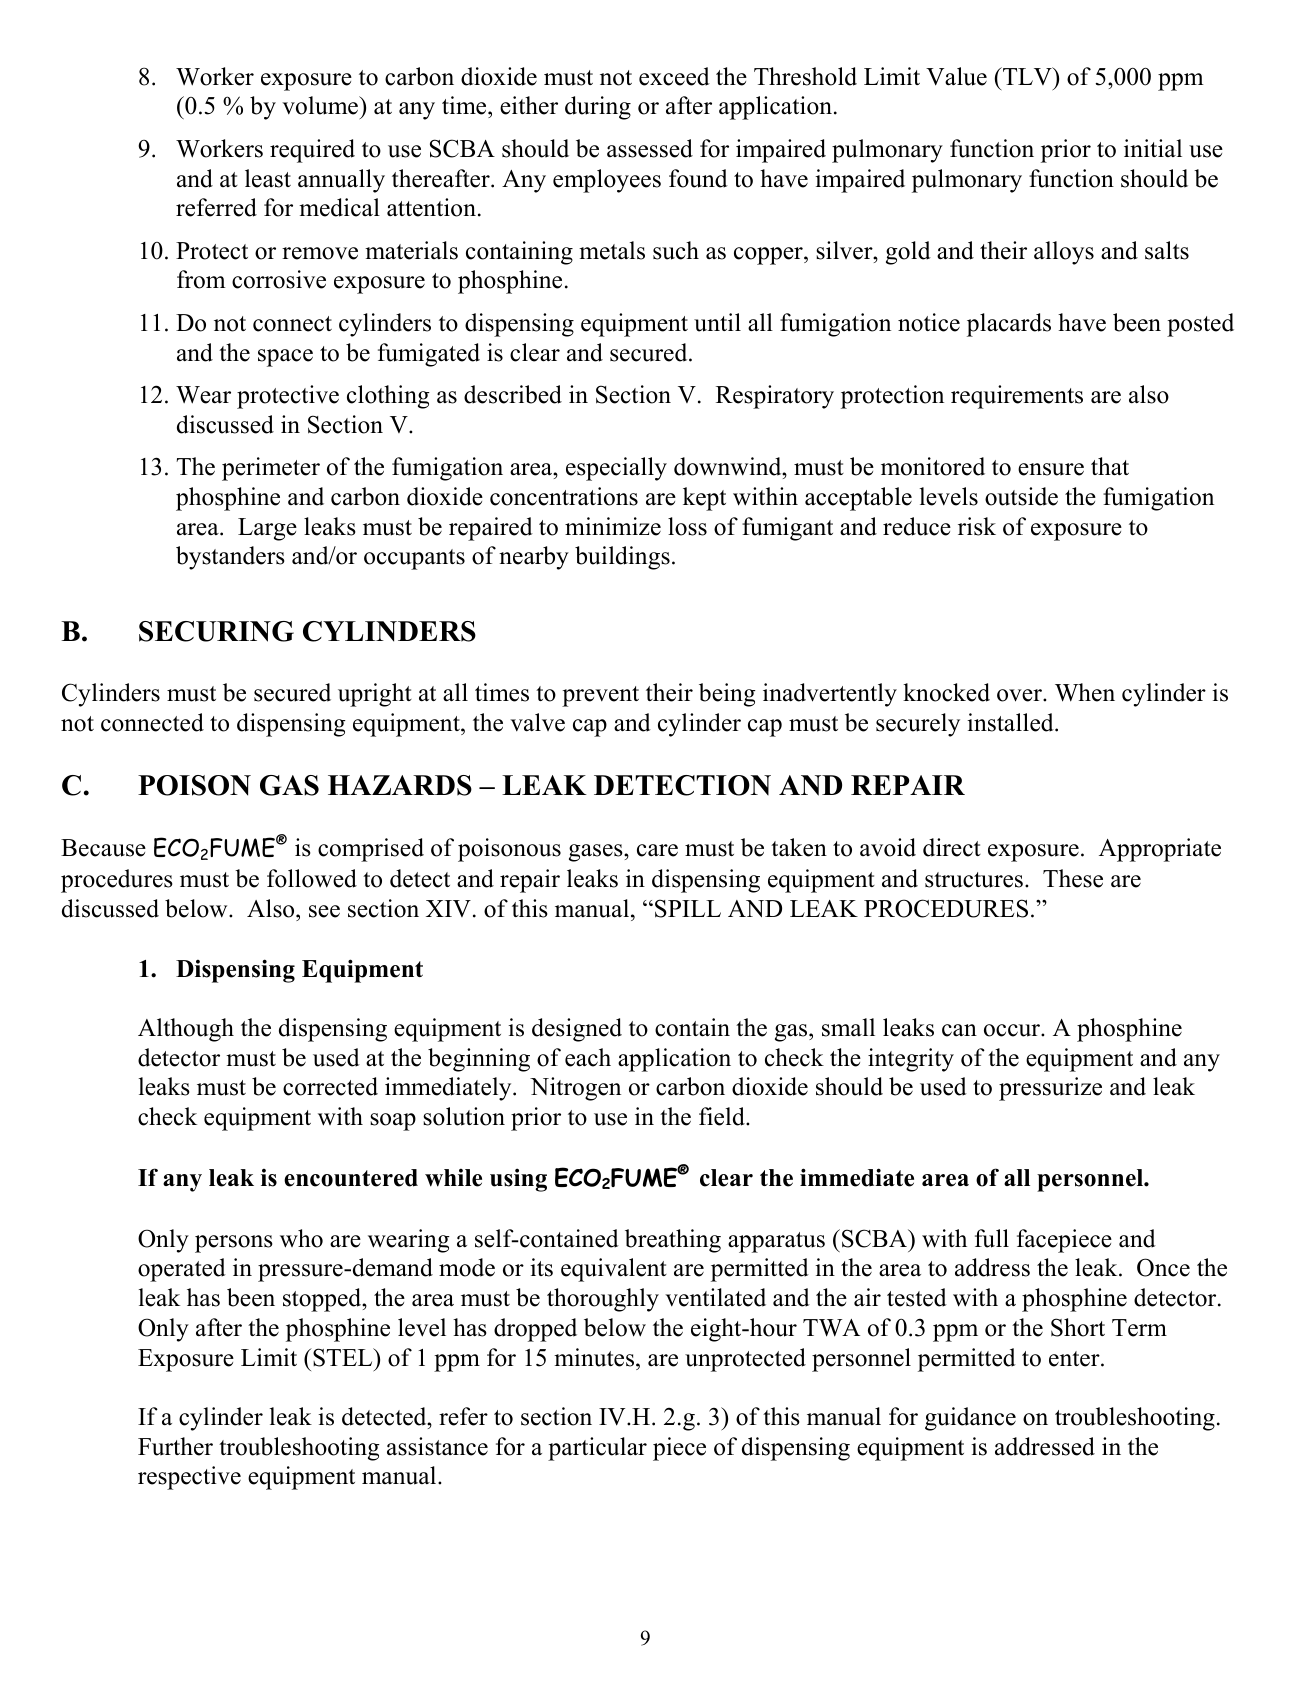 This screenshot has width=1301, height=1683. I want to click on ensure, so click(1051, 469).
